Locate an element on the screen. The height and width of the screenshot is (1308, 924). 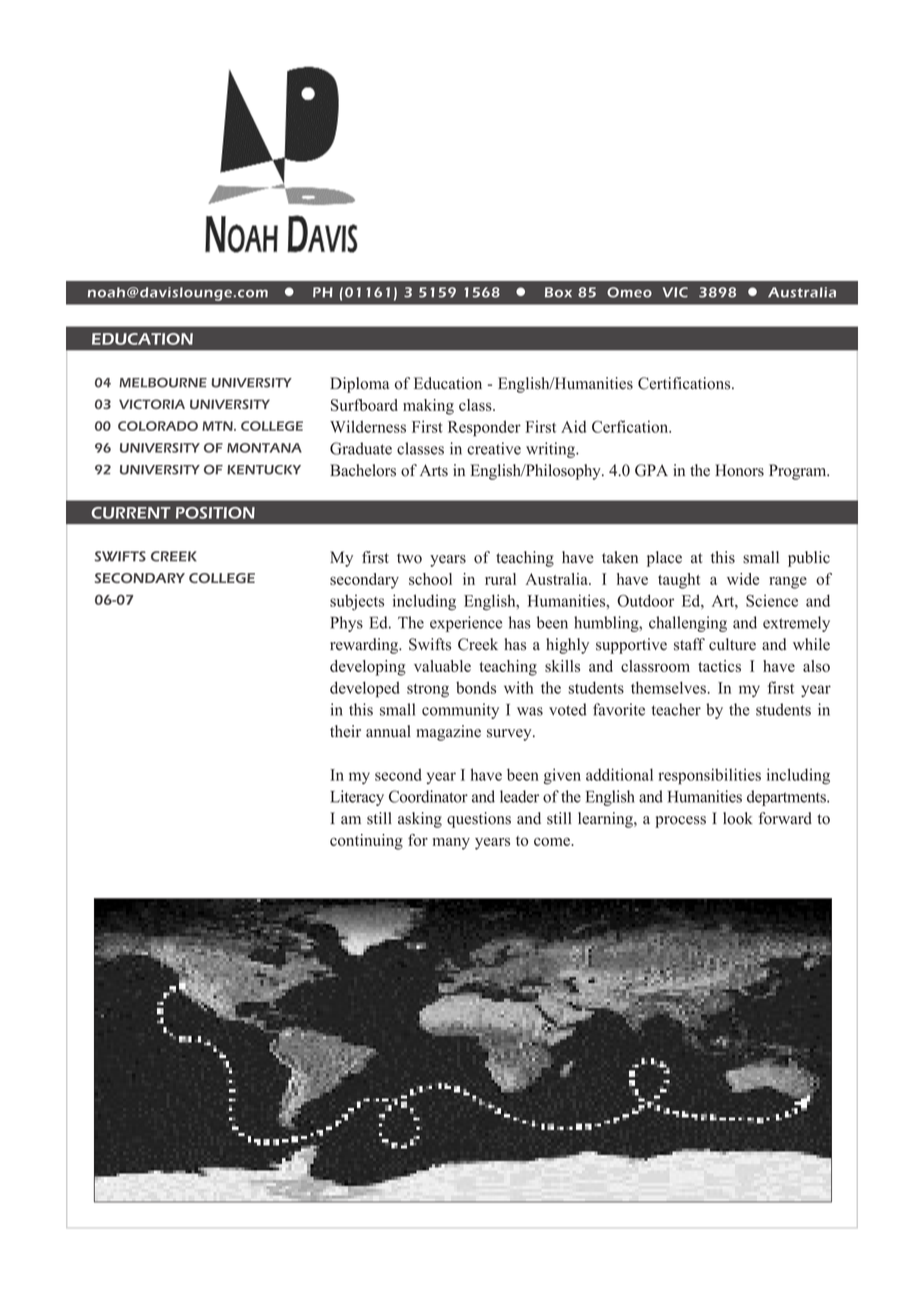
rural is located at coordinates (500, 579).
